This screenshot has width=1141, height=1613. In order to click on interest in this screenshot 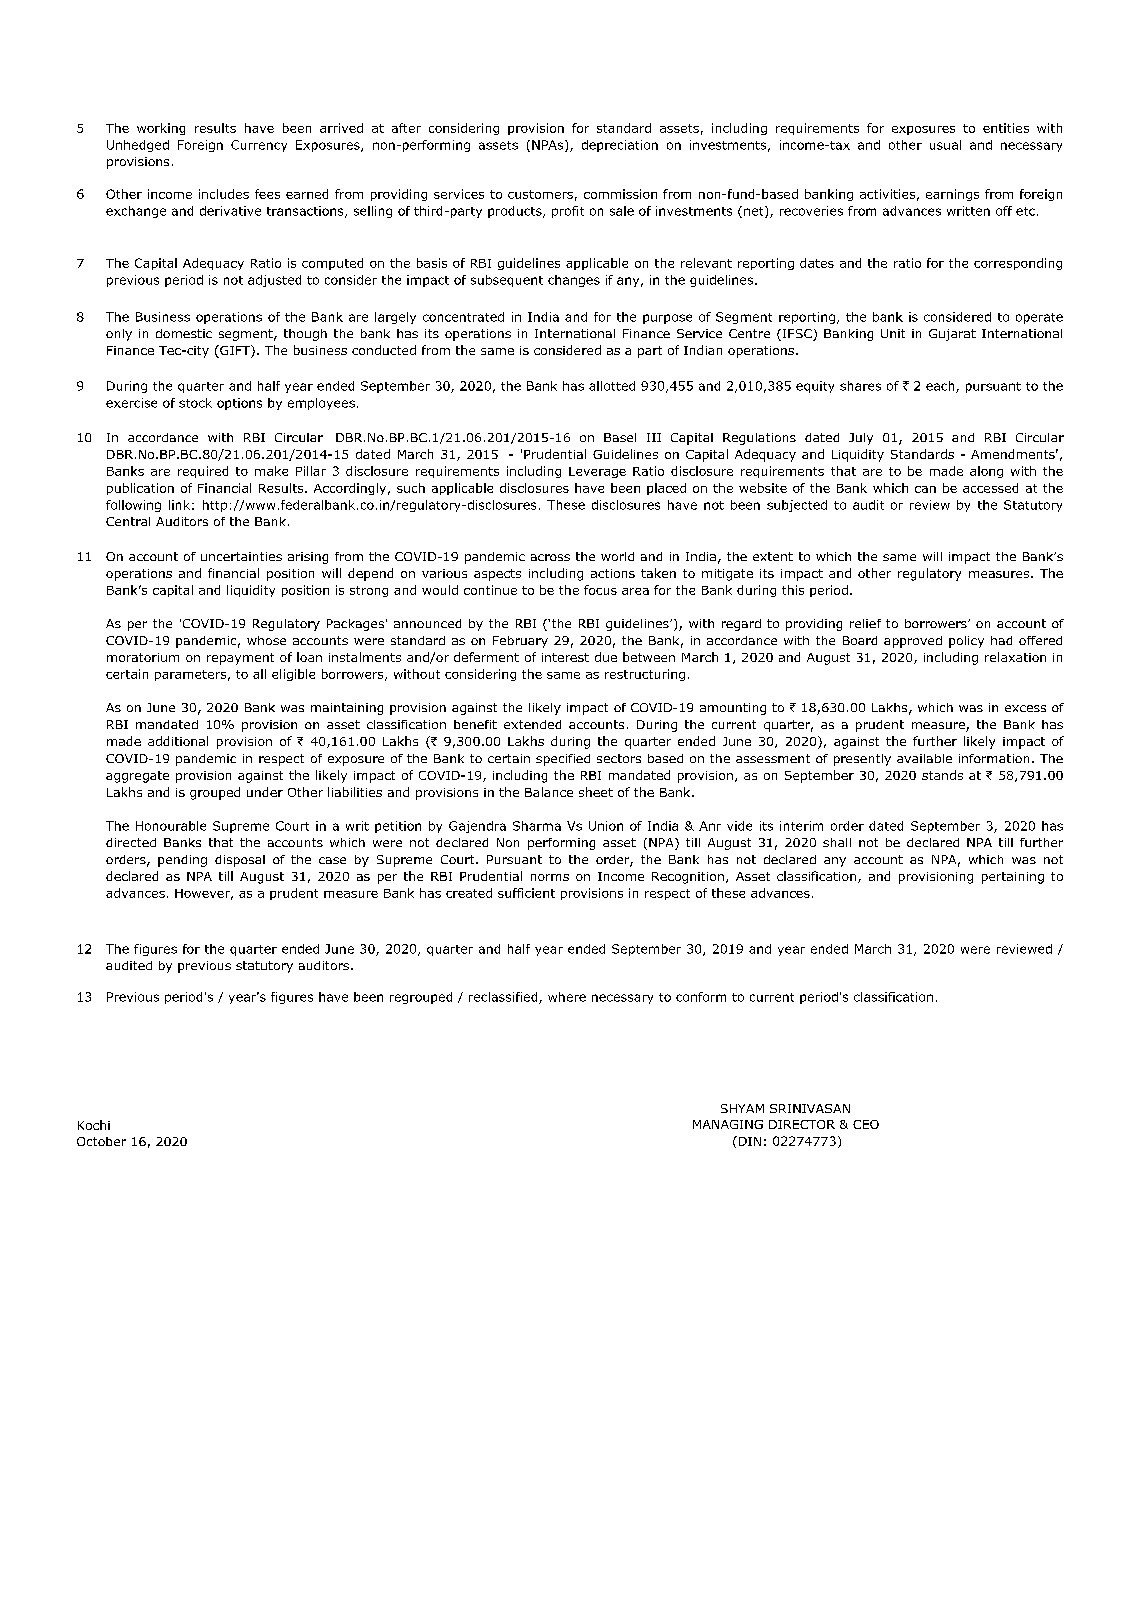, I will do `click(565, 657)`.
